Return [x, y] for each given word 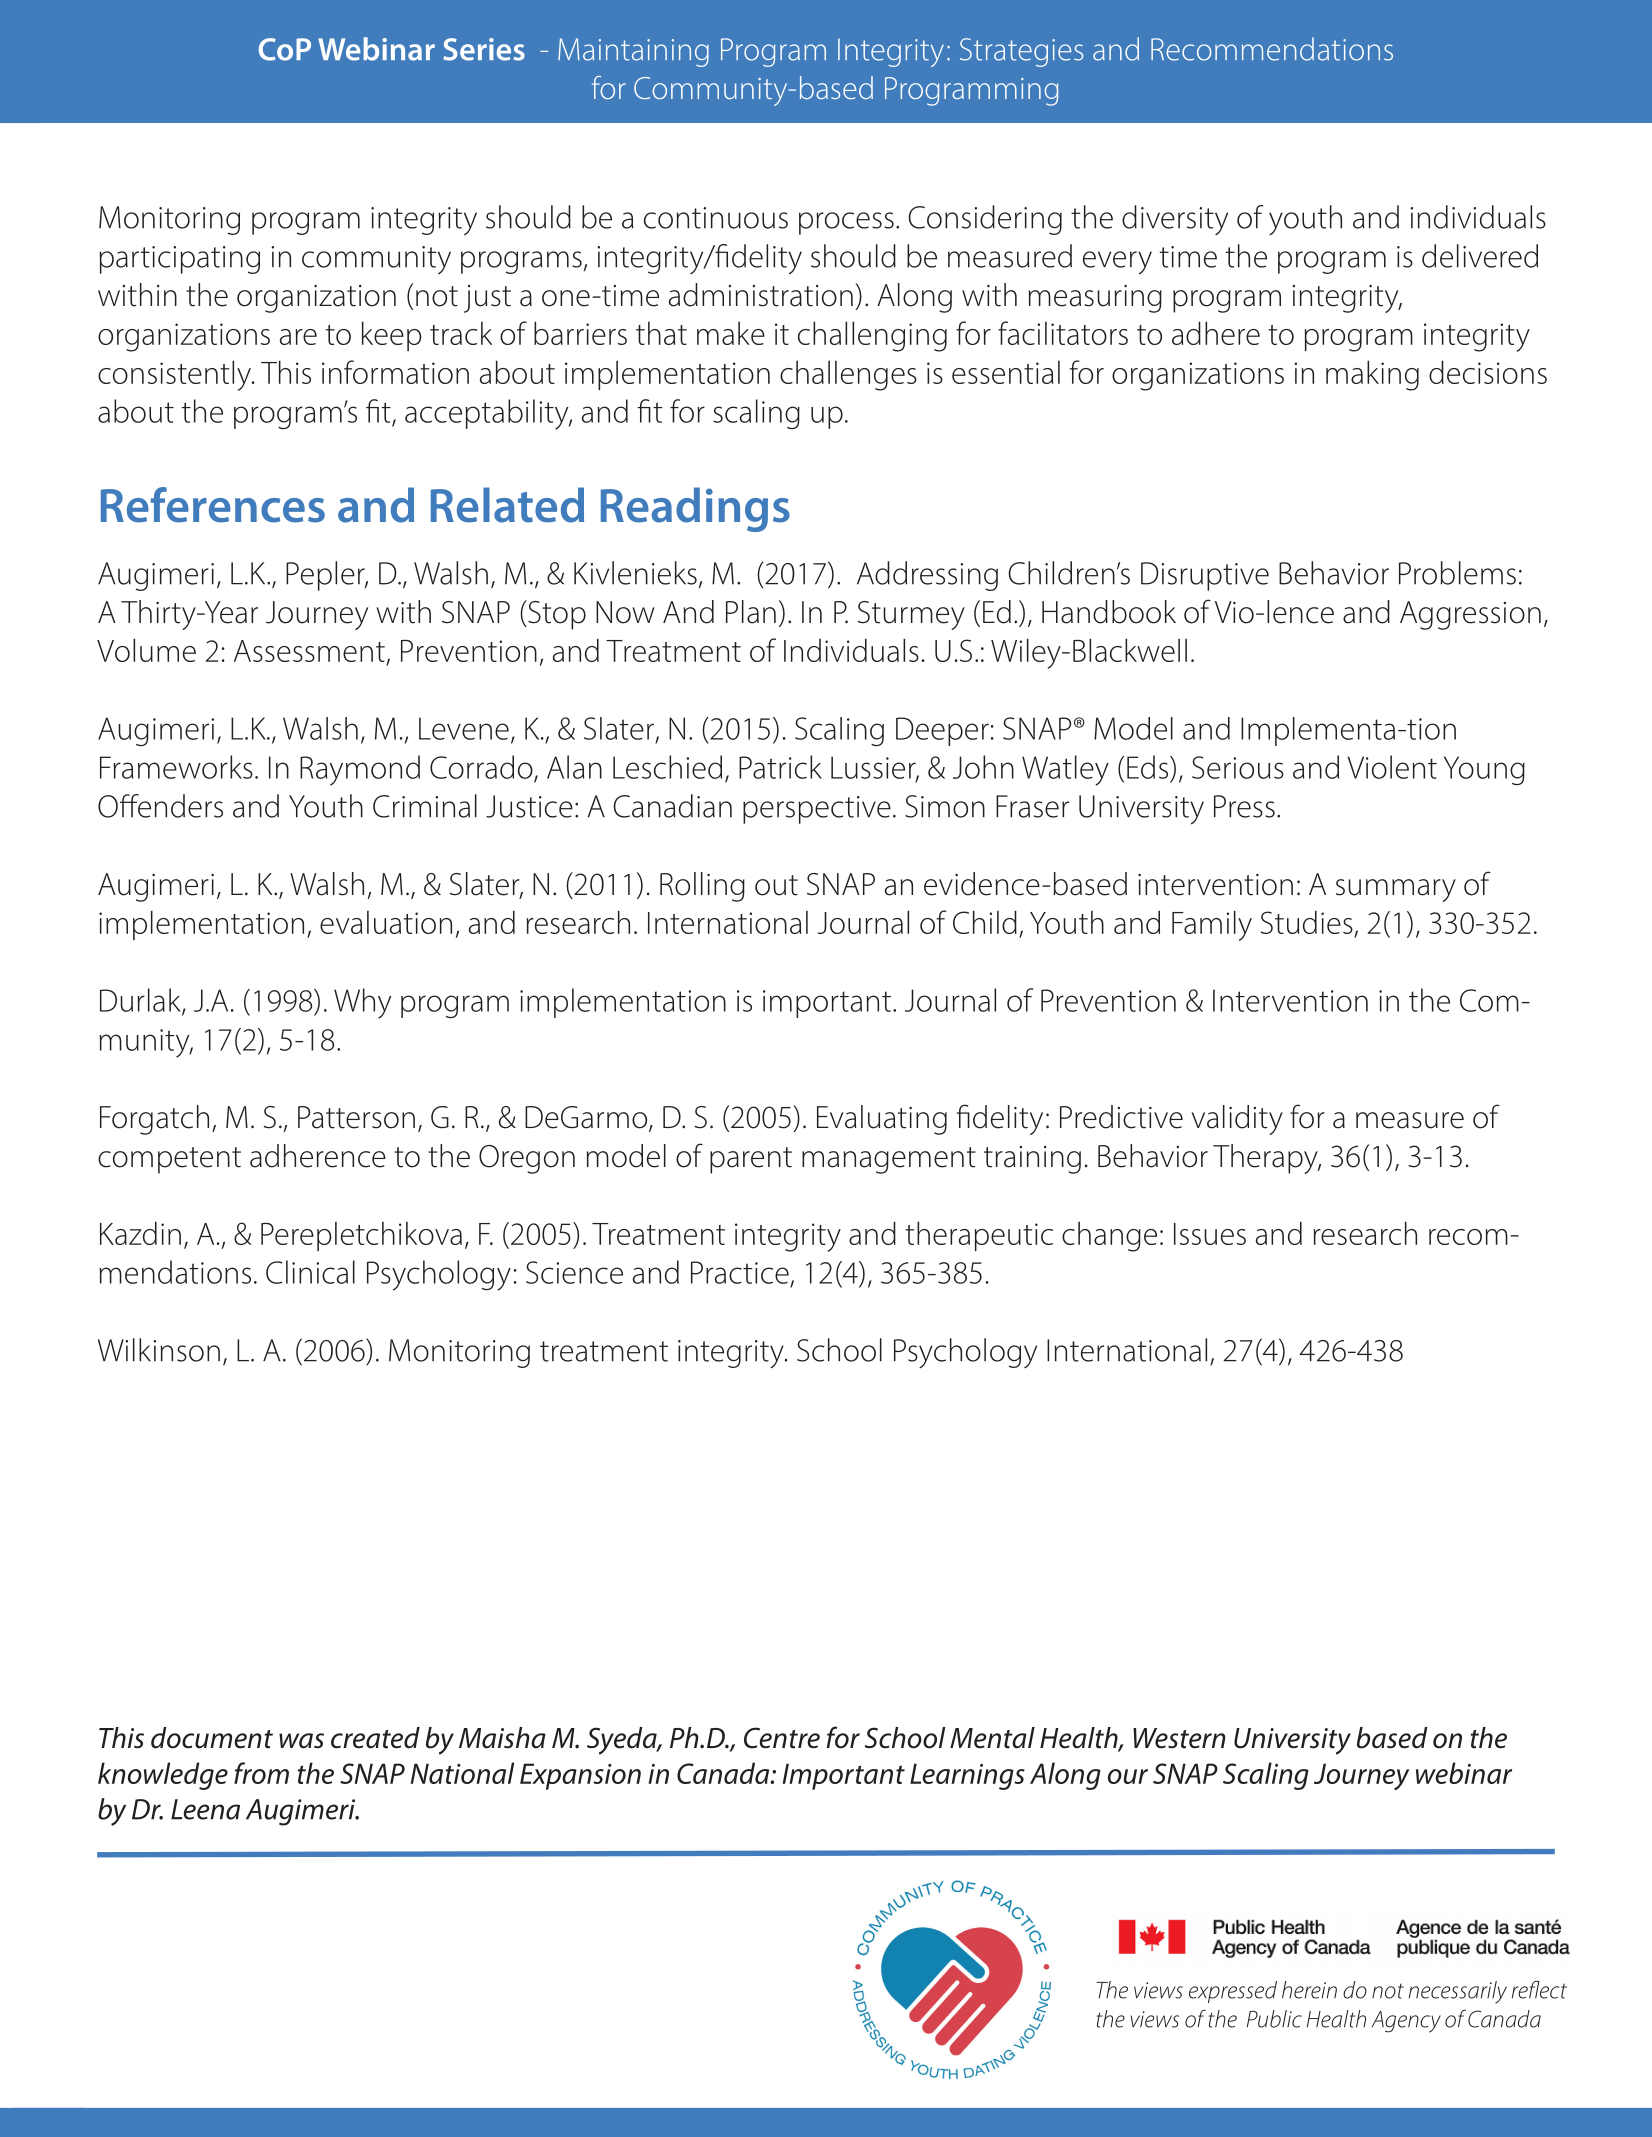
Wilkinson [159, 1350]
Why [362, 1003]
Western [1179, 1738]
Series [484, 49]
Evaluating [882, 1120]
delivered [1480, 256]
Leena [205, 1809]
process [846, 223]
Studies [1308, 923]
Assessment [310, 652]
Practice [740, 1272]
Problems [1457, 573]
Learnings [967, 1776]
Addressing [927, 576]
